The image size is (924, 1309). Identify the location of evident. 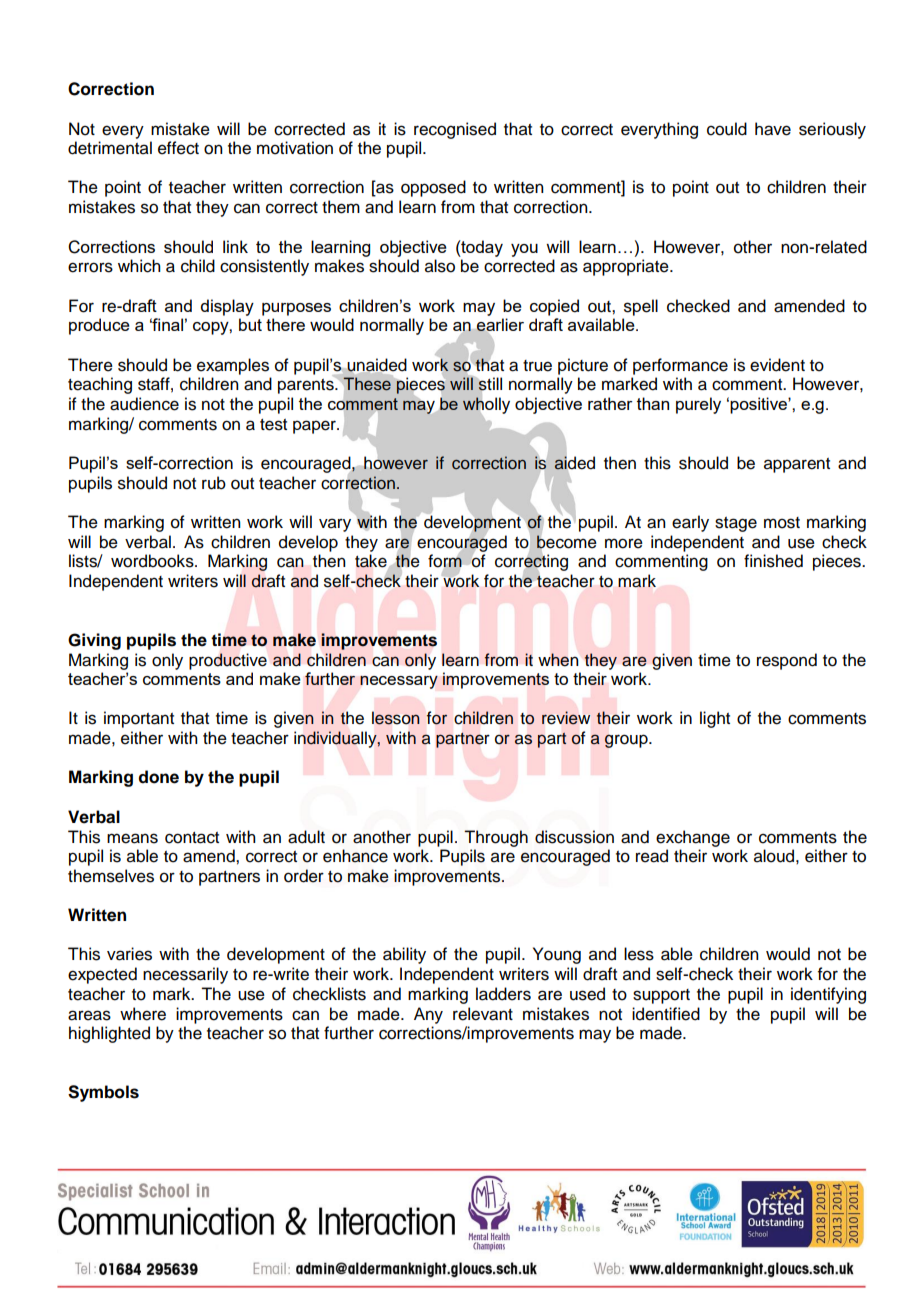
(777, 365).
